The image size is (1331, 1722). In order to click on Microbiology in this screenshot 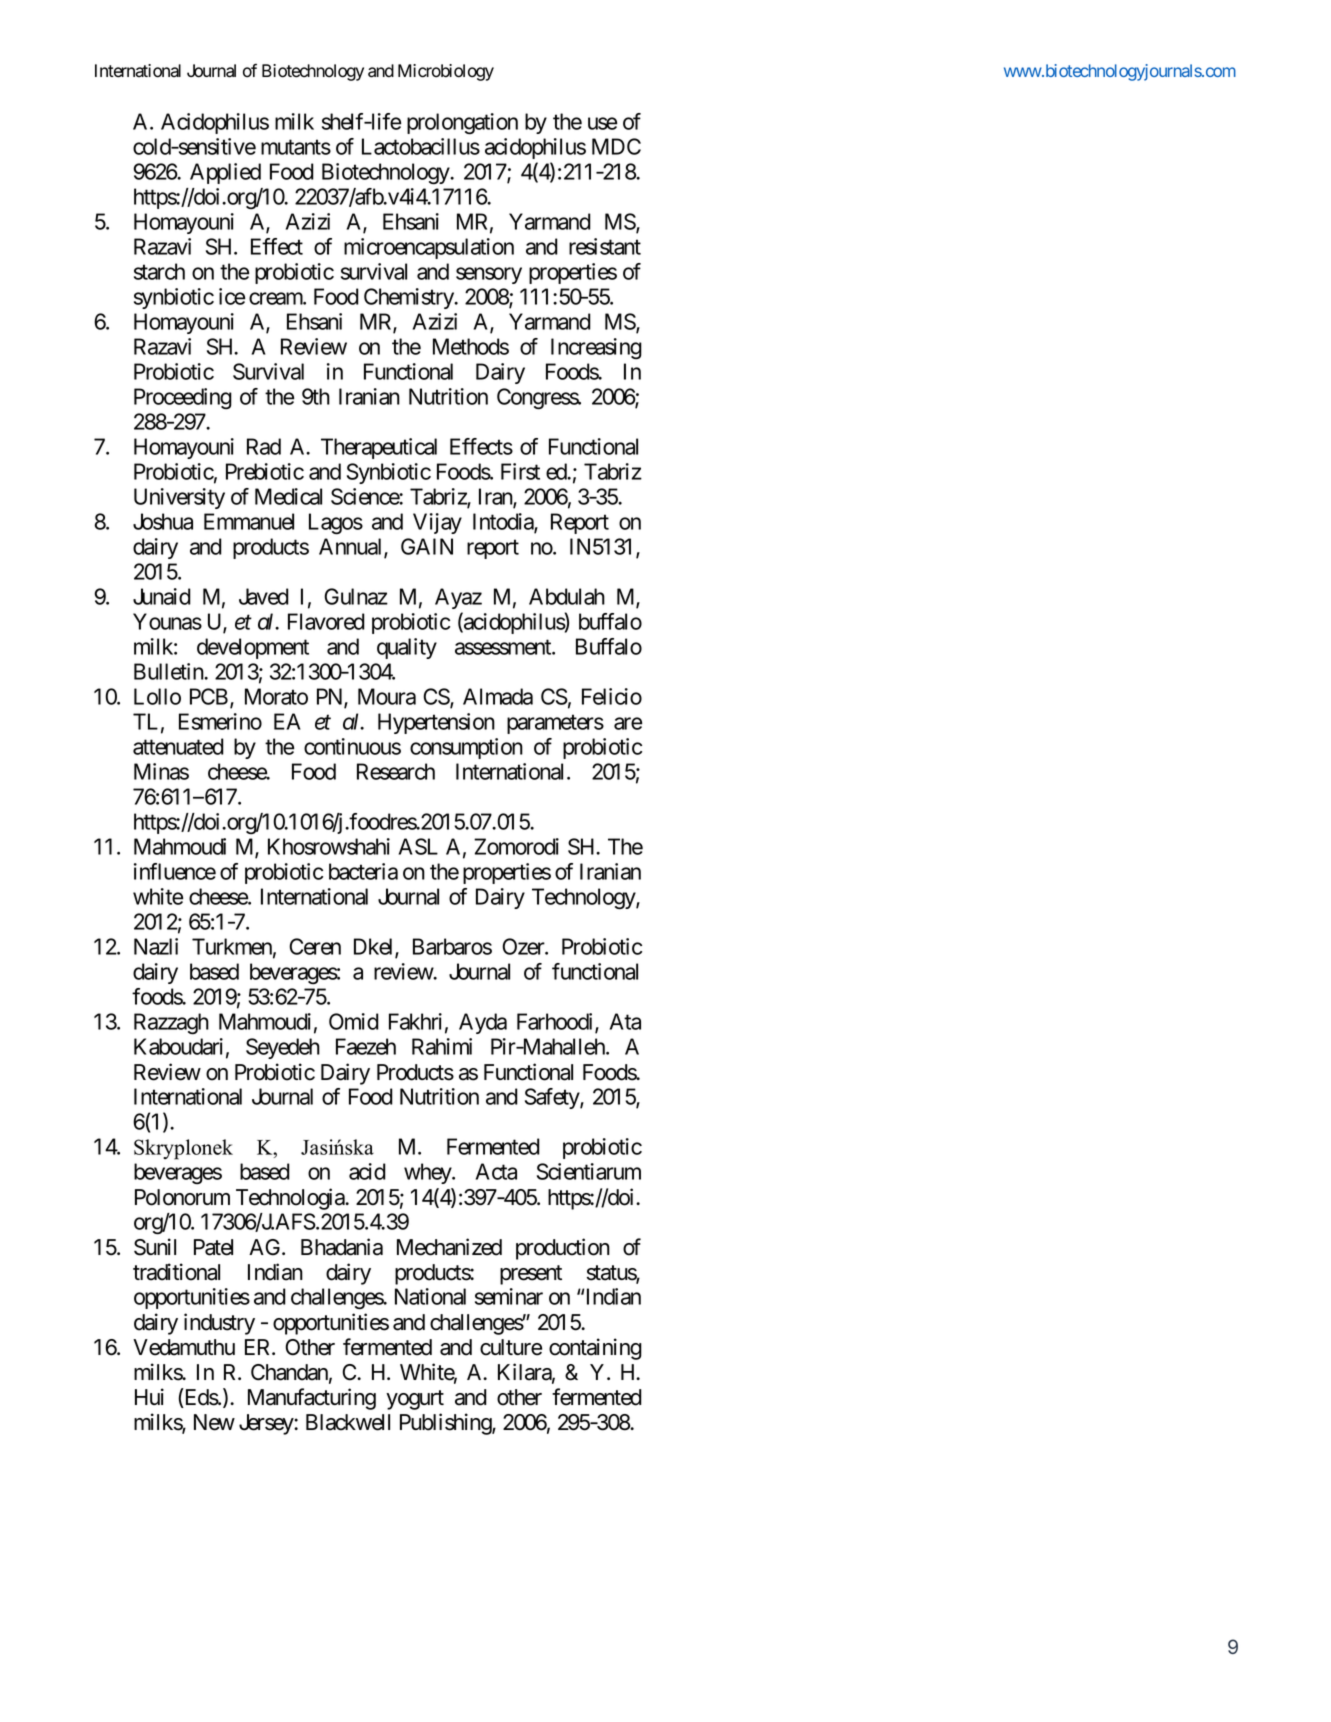, I will do `click(446, 72)`.
